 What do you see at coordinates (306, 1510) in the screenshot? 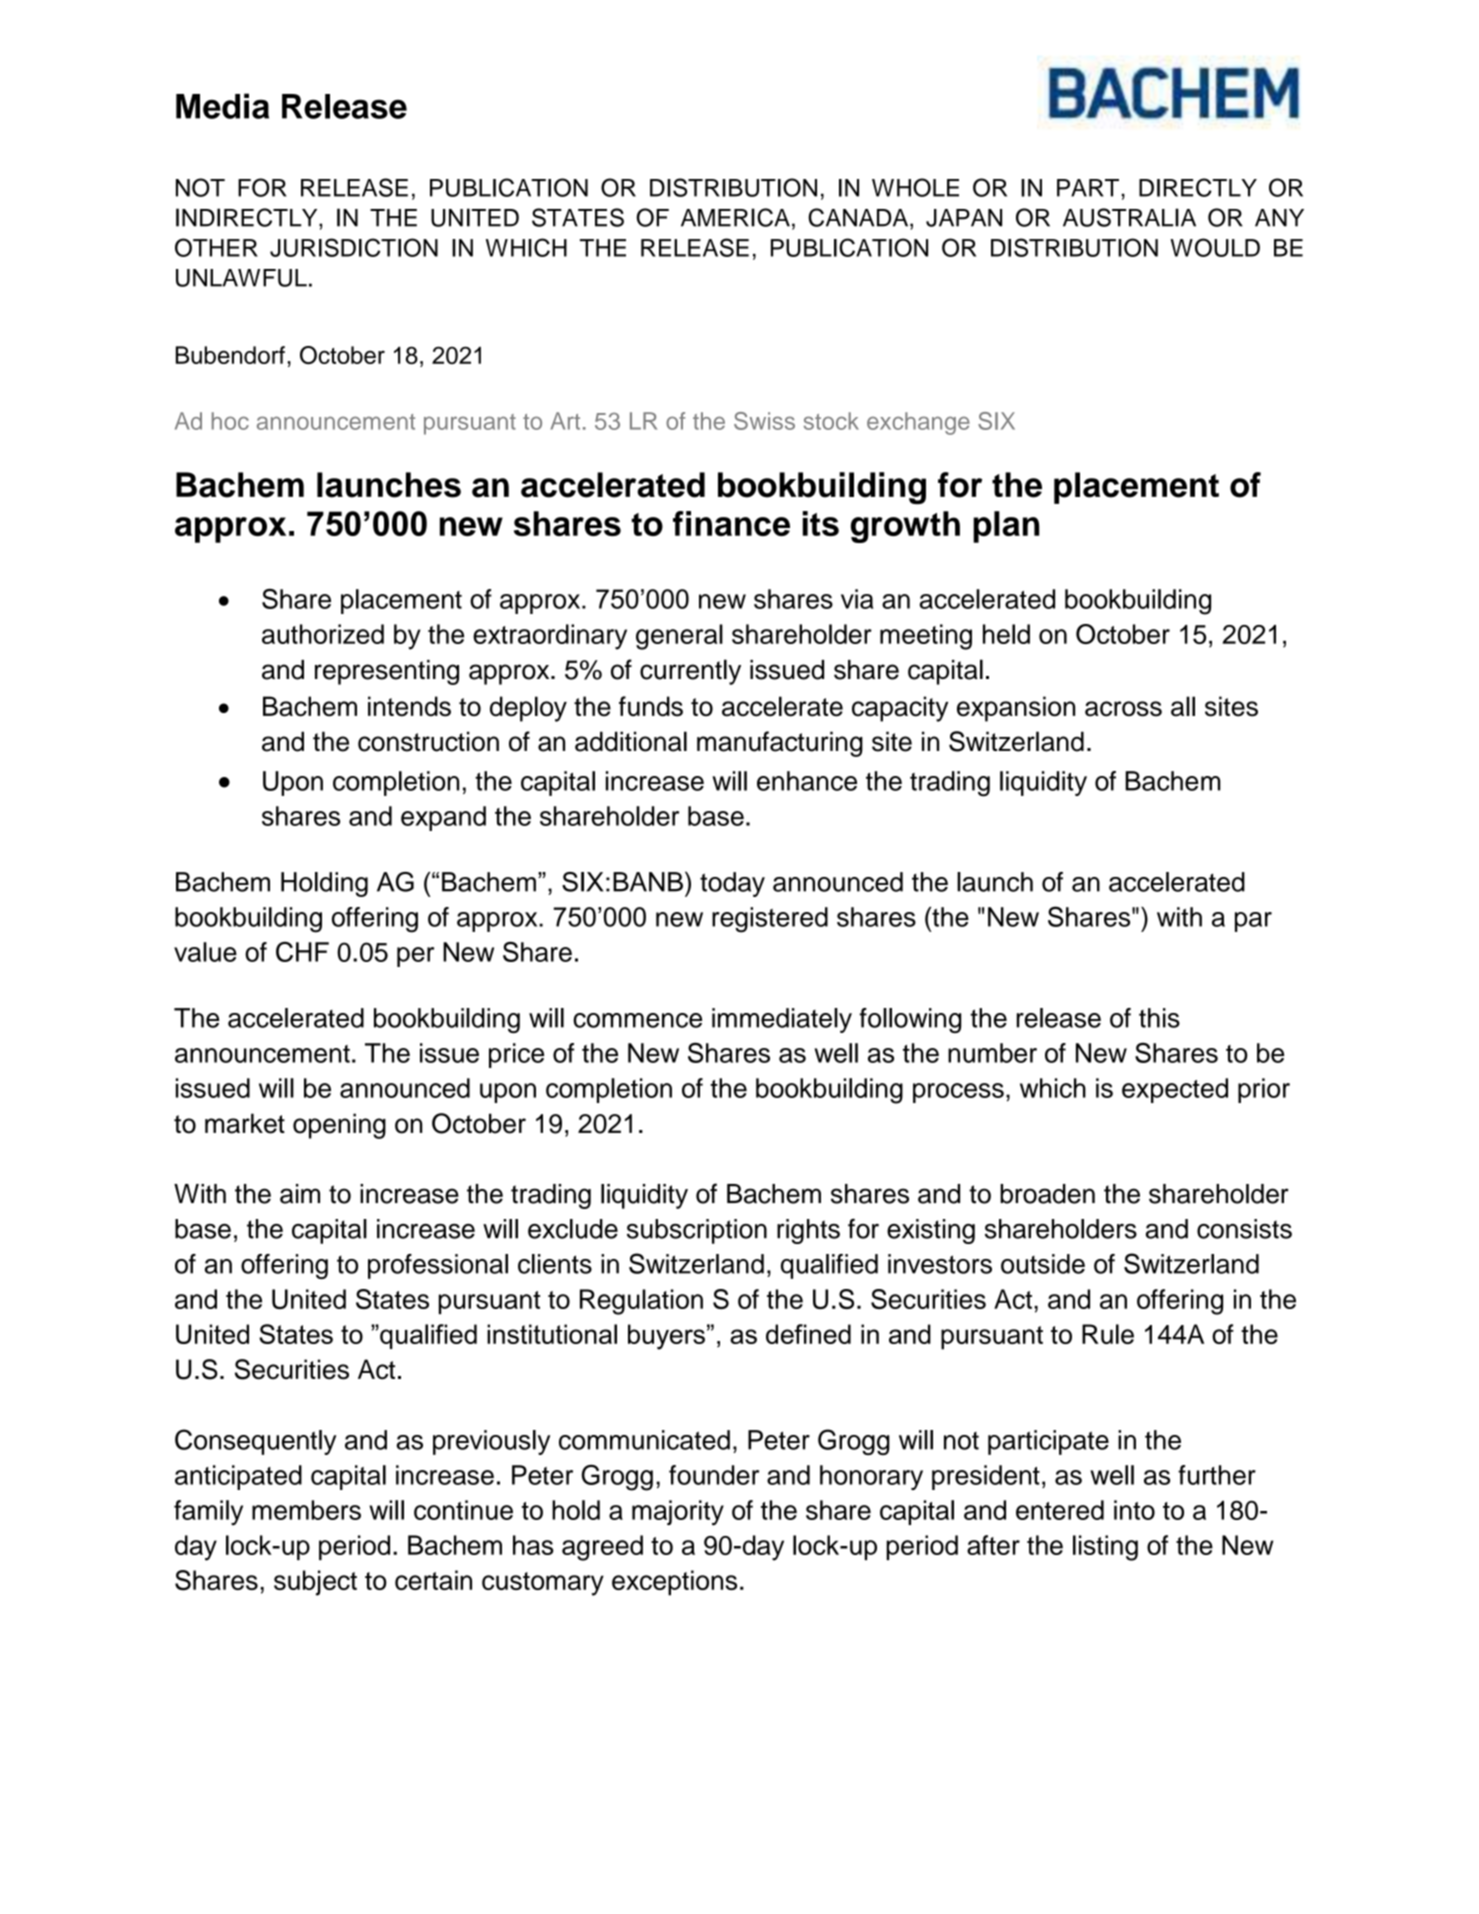
I see `members` at bounding box center [306, 1510].
